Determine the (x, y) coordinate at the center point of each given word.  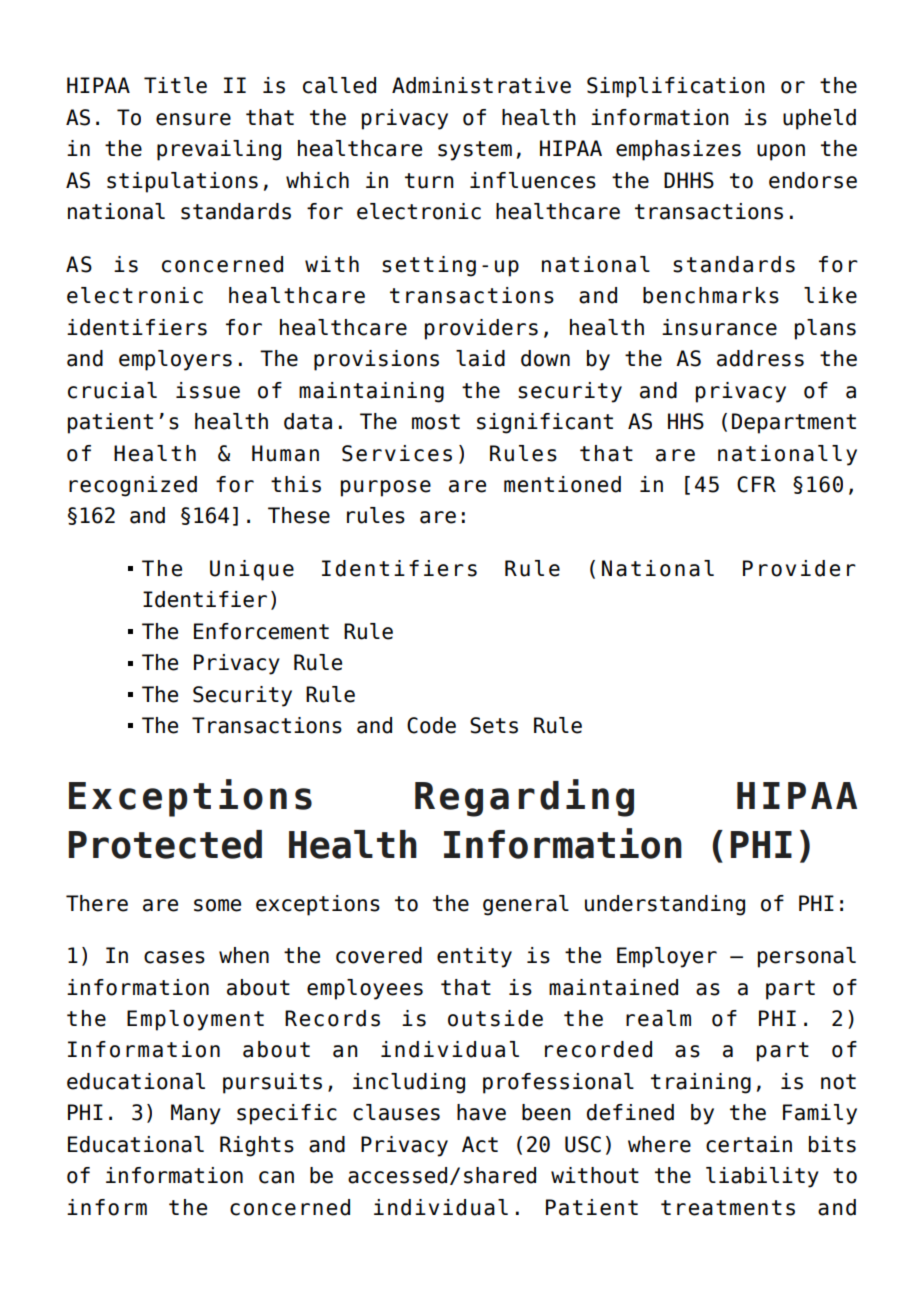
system (475, 151)
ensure (193, 119)
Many (196, 1114)
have (481, 1112)
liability (762, 1177)
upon (781, 152)
